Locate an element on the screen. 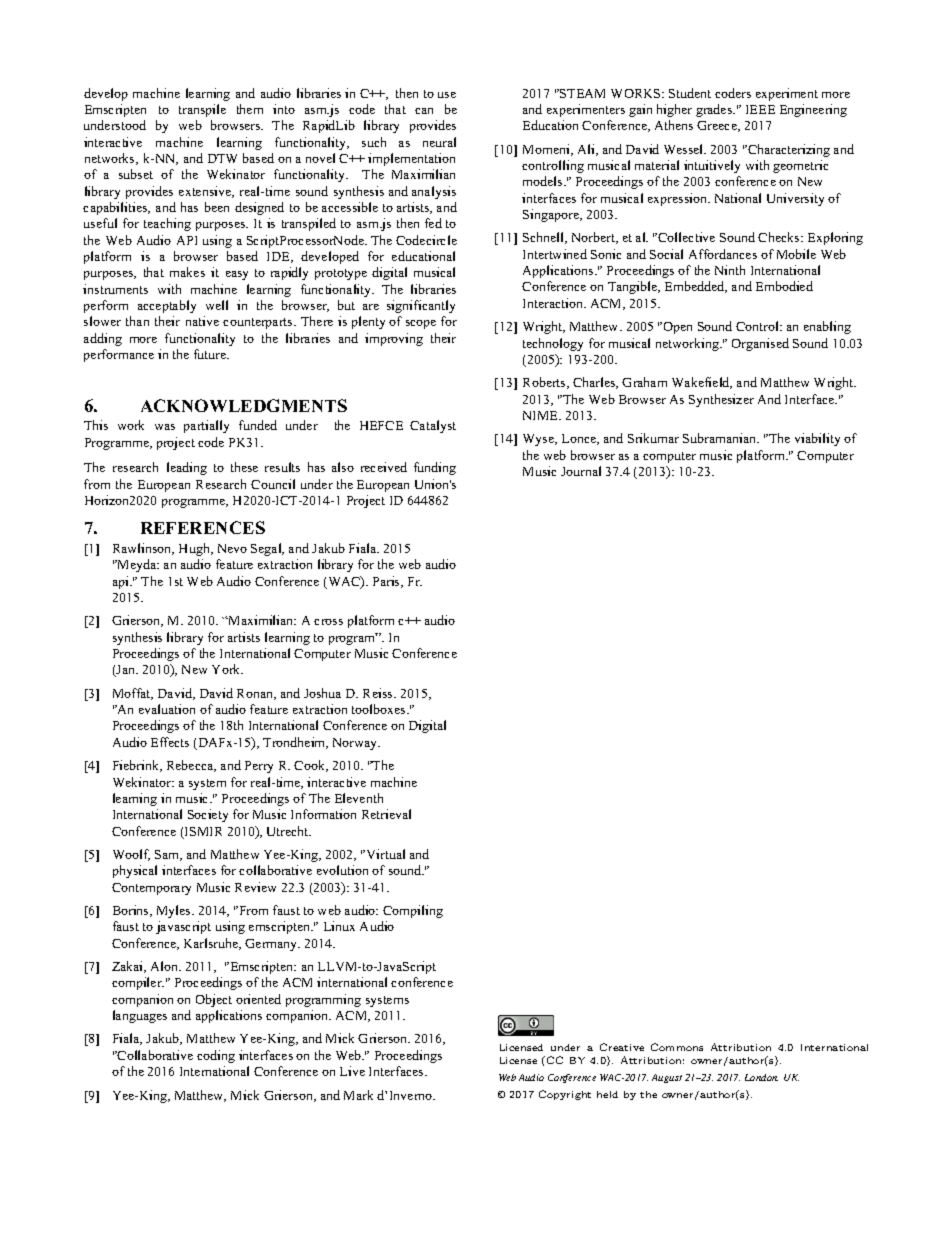 This screenshot has height=1233, width=952. London is located at coordinates (761, 1077).
